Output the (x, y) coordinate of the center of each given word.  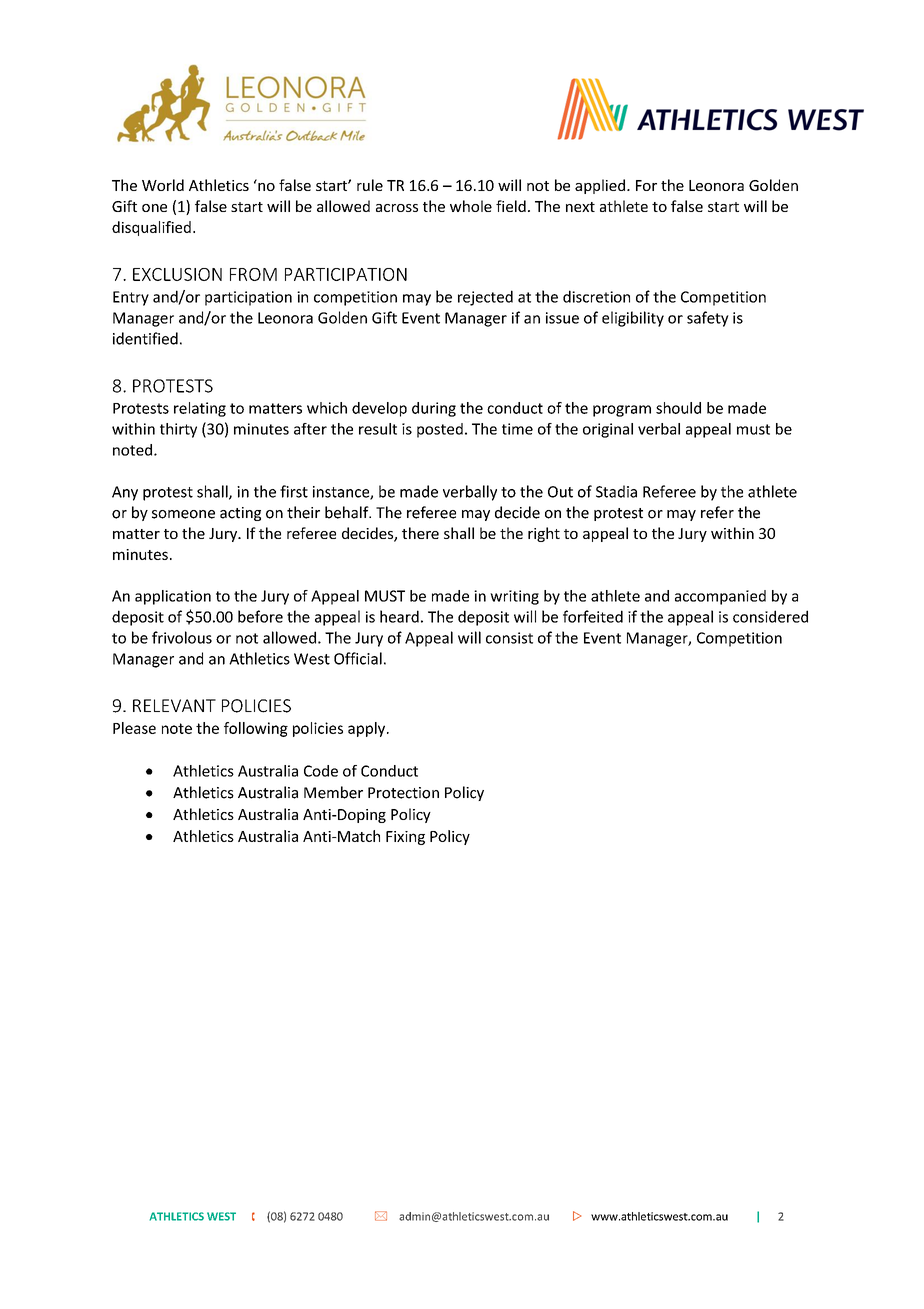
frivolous (182, 637)
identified (145, 338)
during (434, 409)
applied (601, 186)
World (163, 185)
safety (708, 319)
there (420, 533)
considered (770, 616)
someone (183, 514)
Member (333, 792)
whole (471, 206)
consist (509, 638)
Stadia (616, 491)
